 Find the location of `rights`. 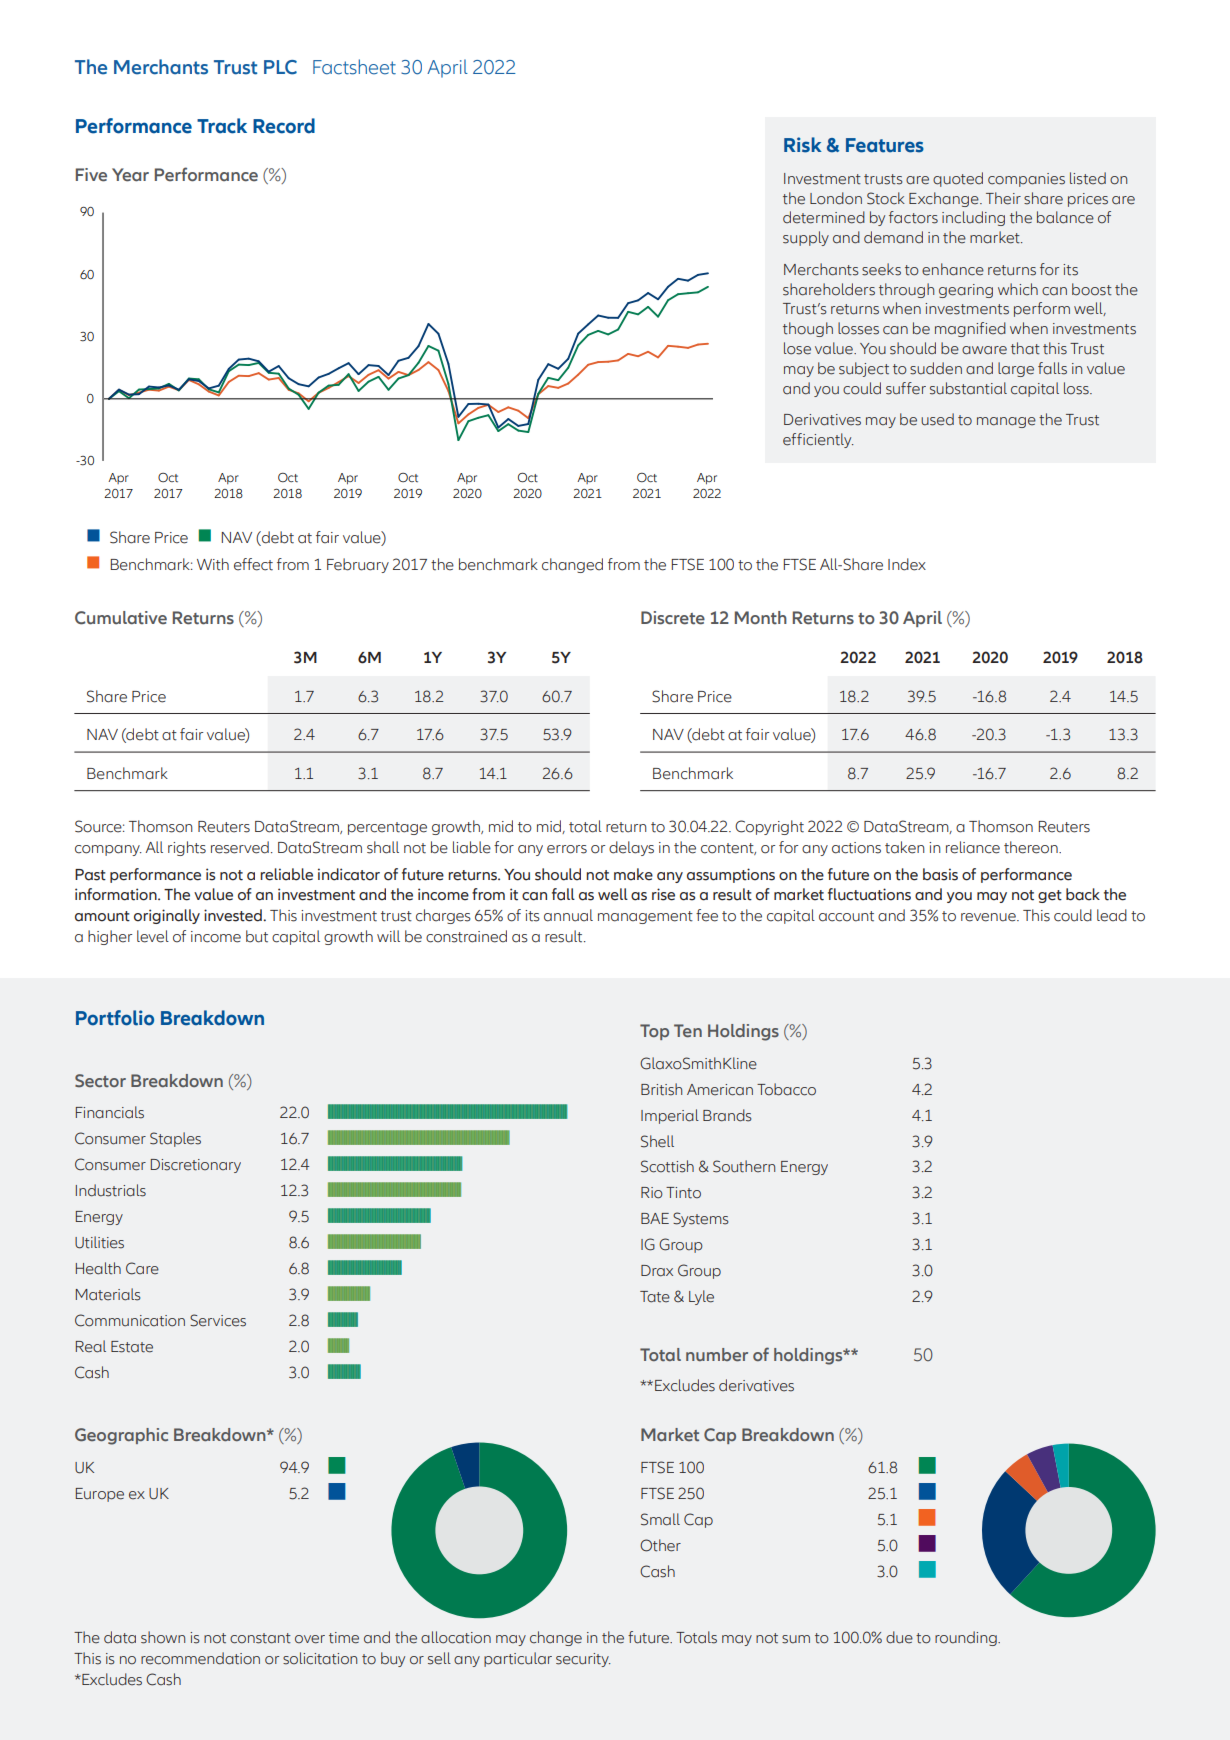

rights is located at coordinates (187, 848).
